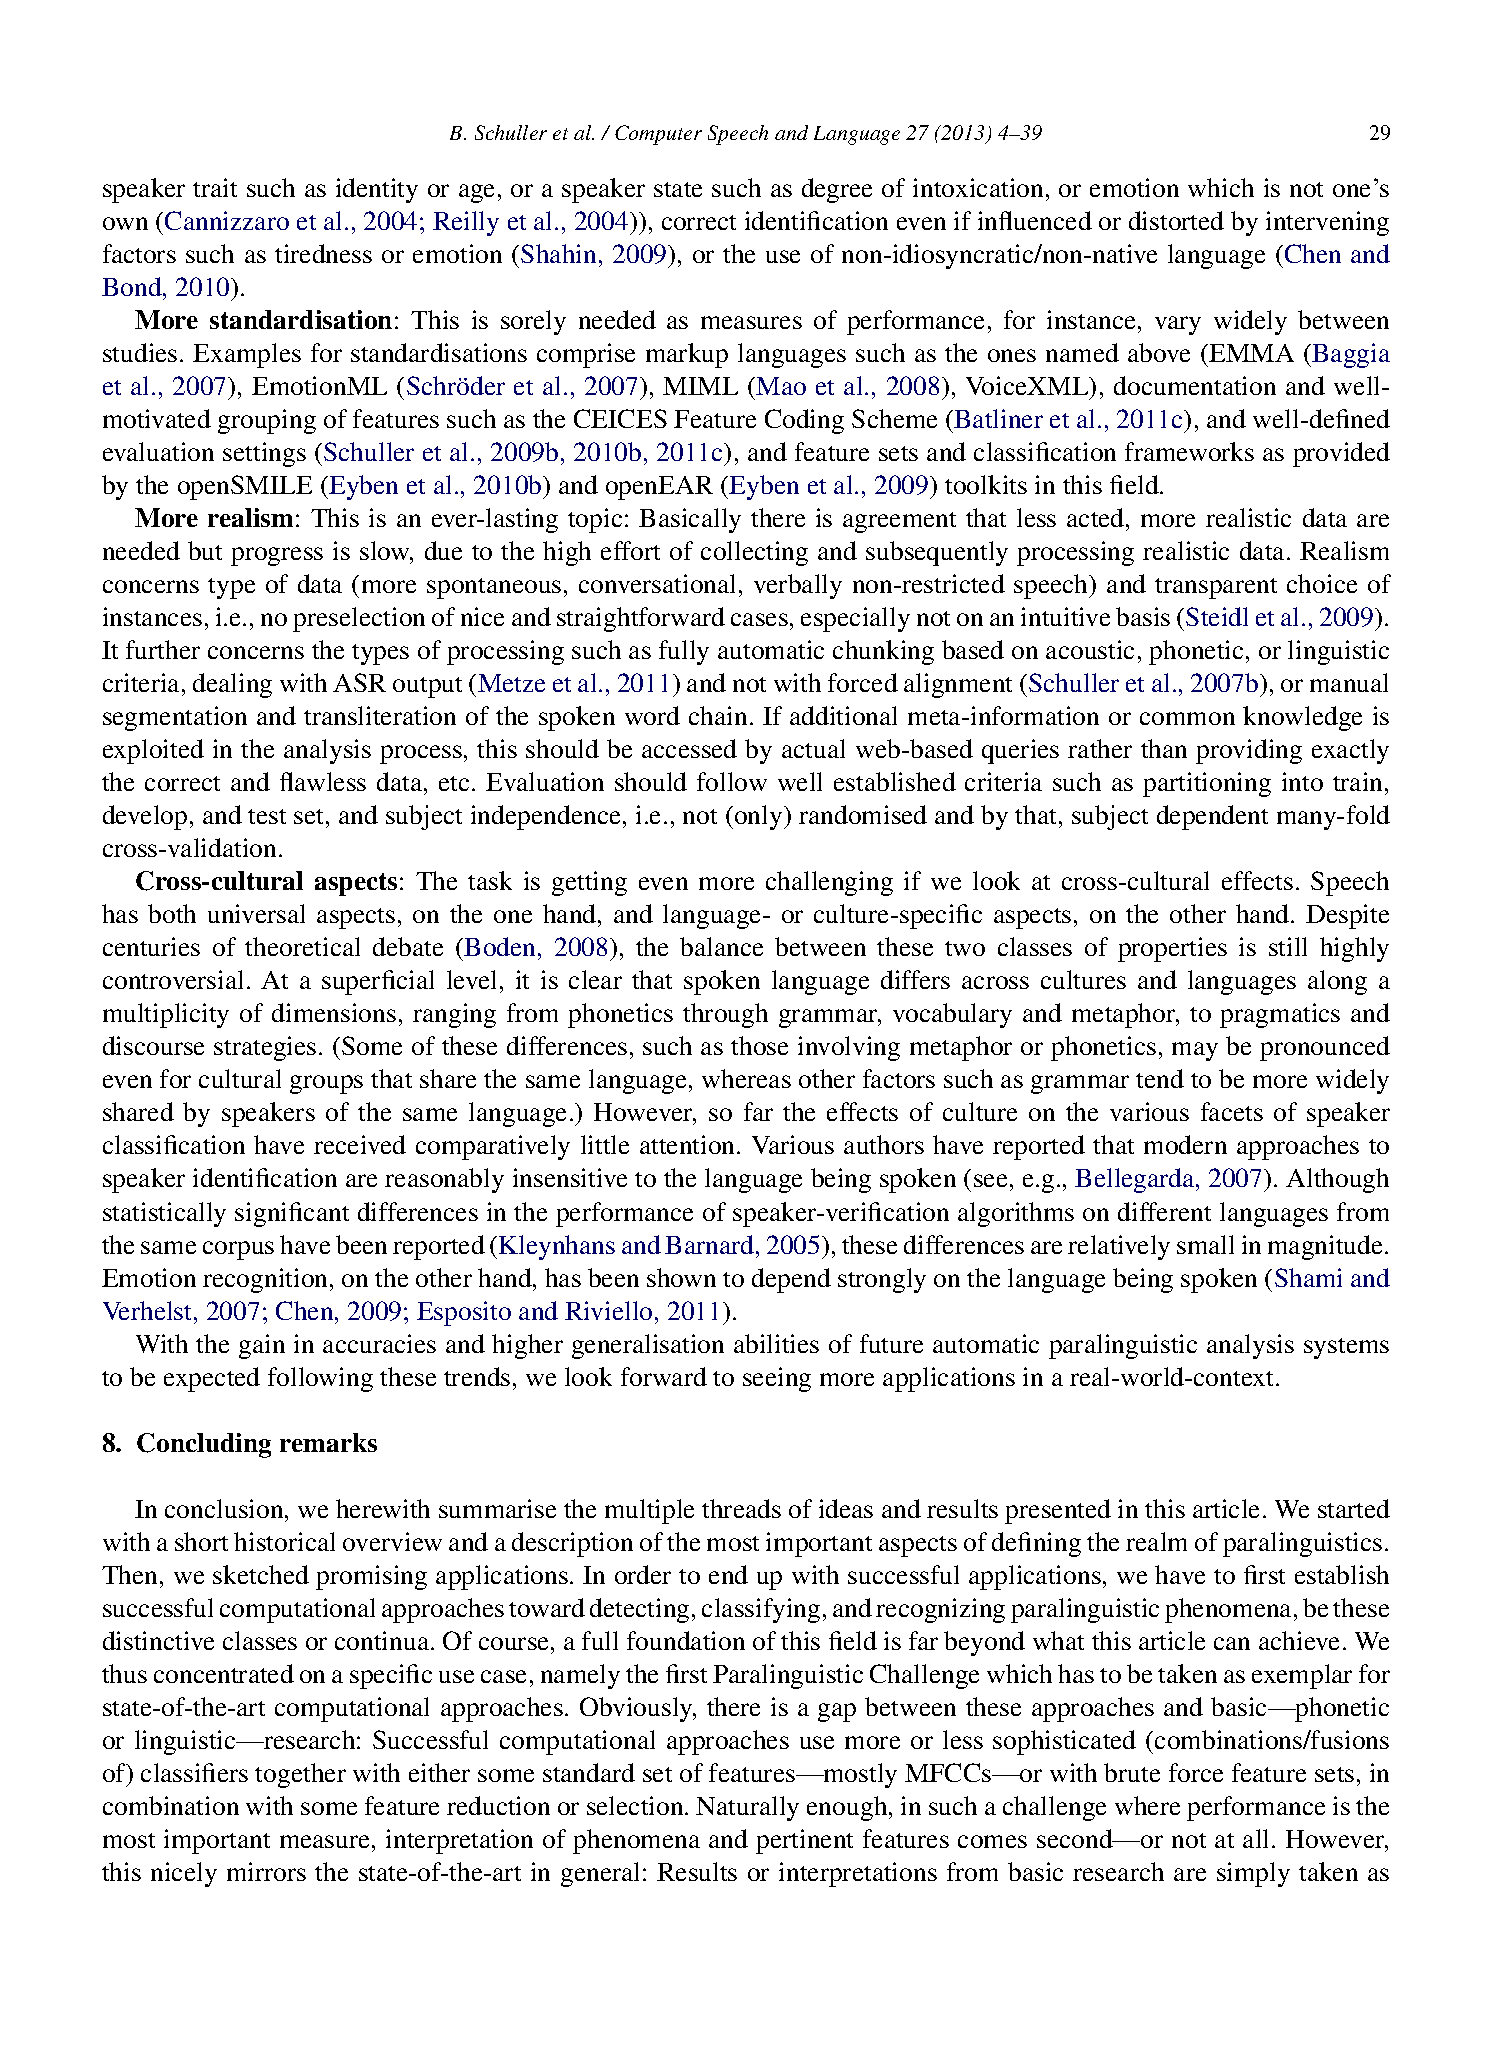 This screenshot has width=1504, height=2052. I want to click on degree, so click(837, 190).
